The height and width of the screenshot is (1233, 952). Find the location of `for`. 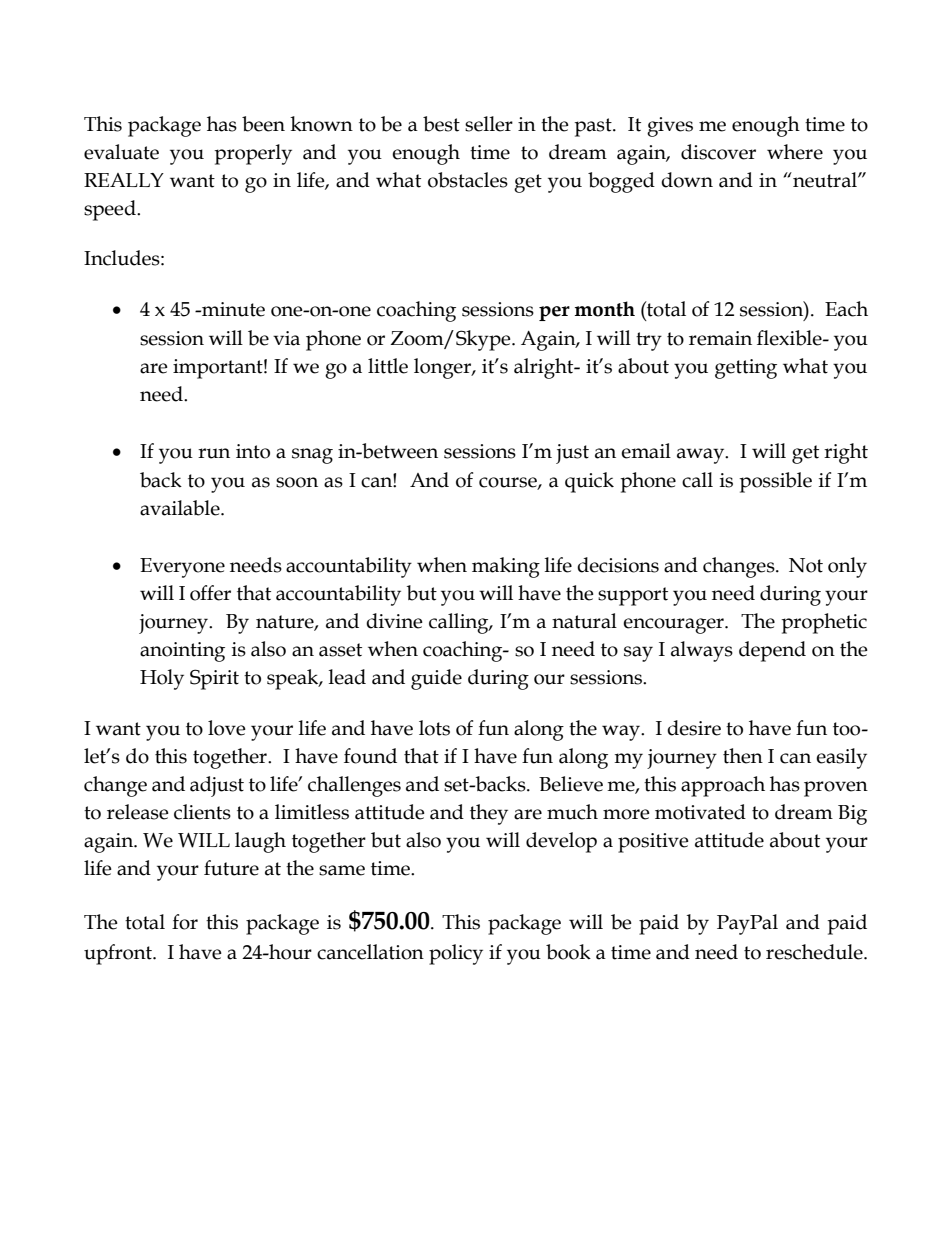

for is located at coordinates (185, 922).
